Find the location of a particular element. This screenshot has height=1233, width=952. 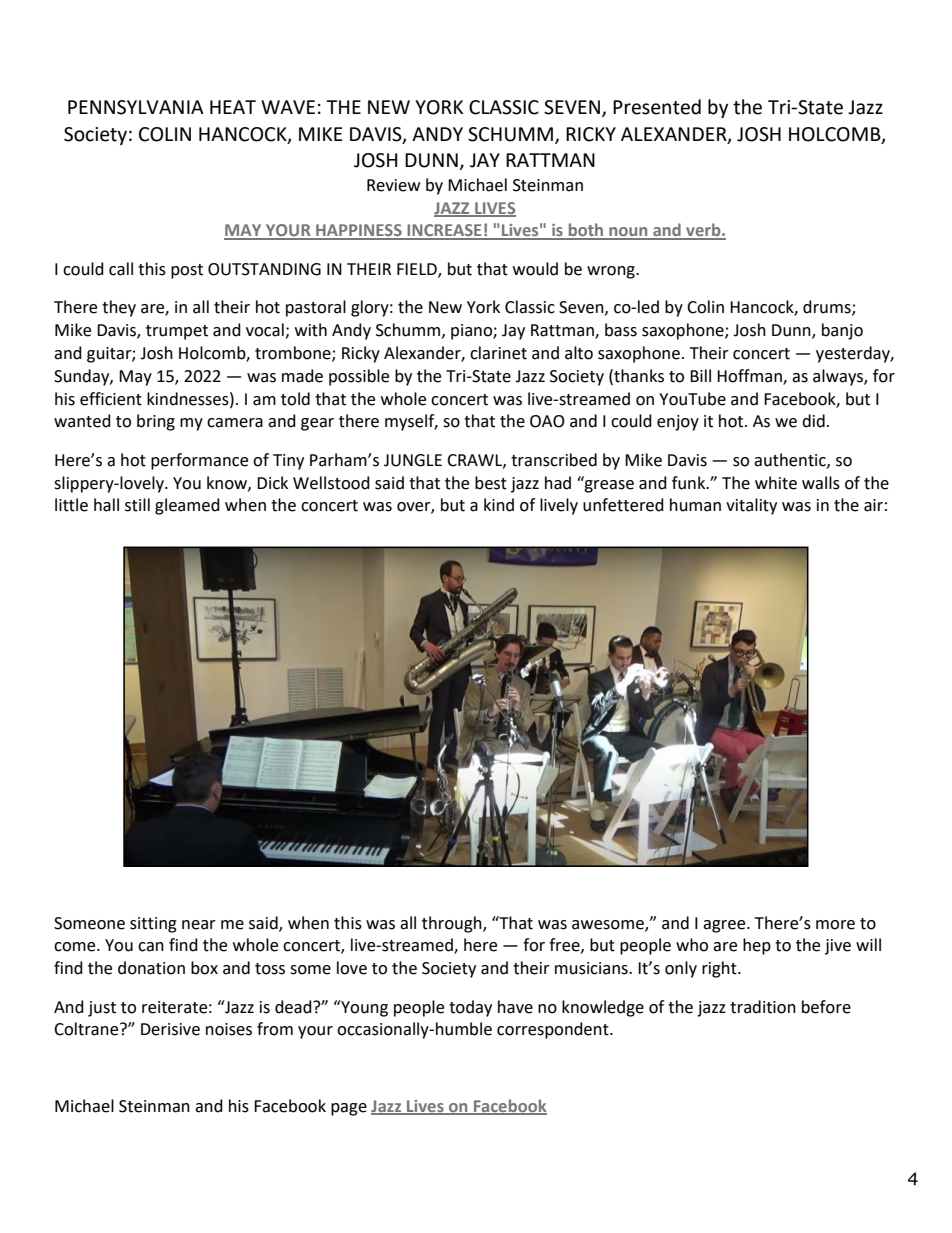

Presented is located at coordinates (657, 107).
